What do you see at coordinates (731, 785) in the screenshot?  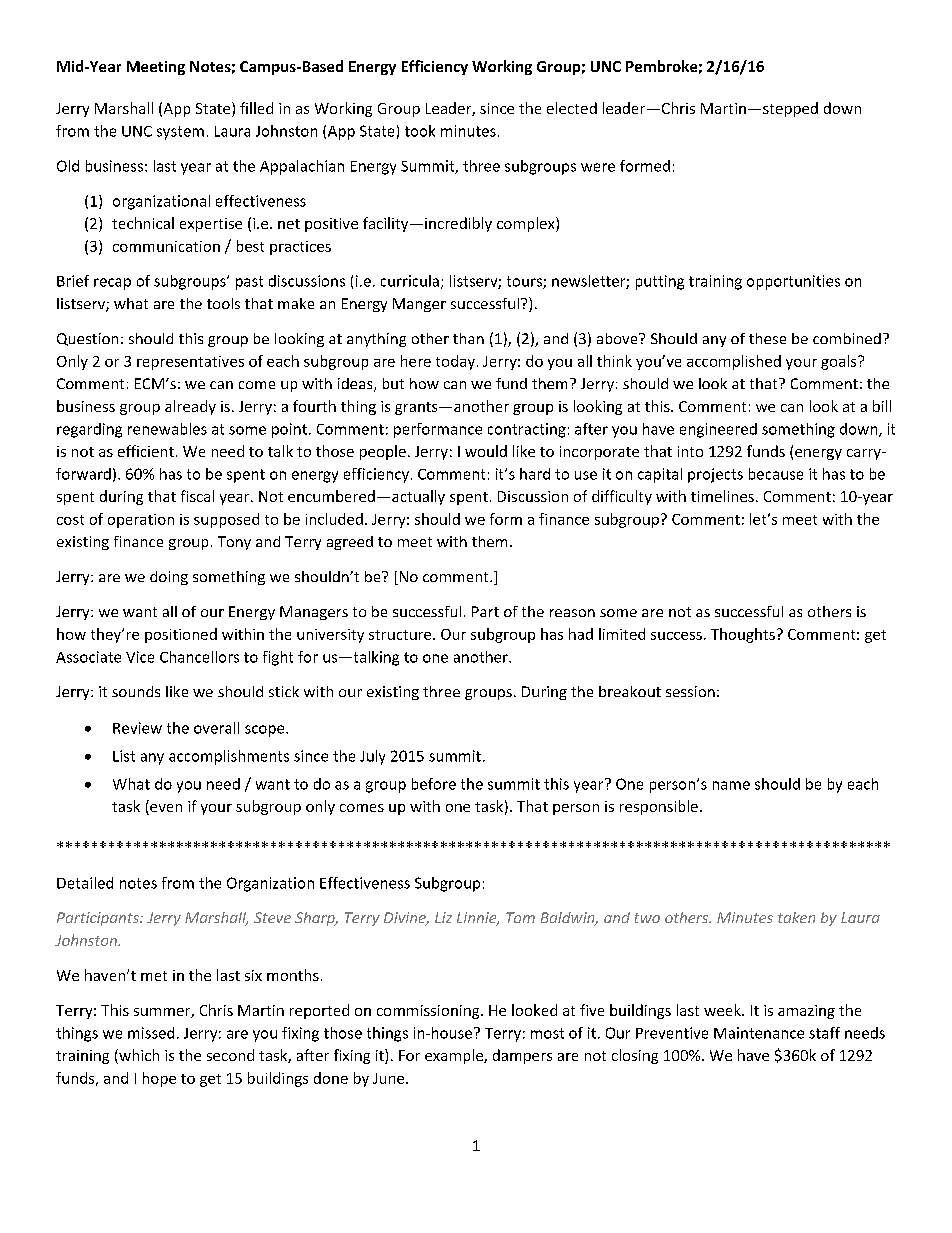 I see `name` at bounding box center [731, 785].
